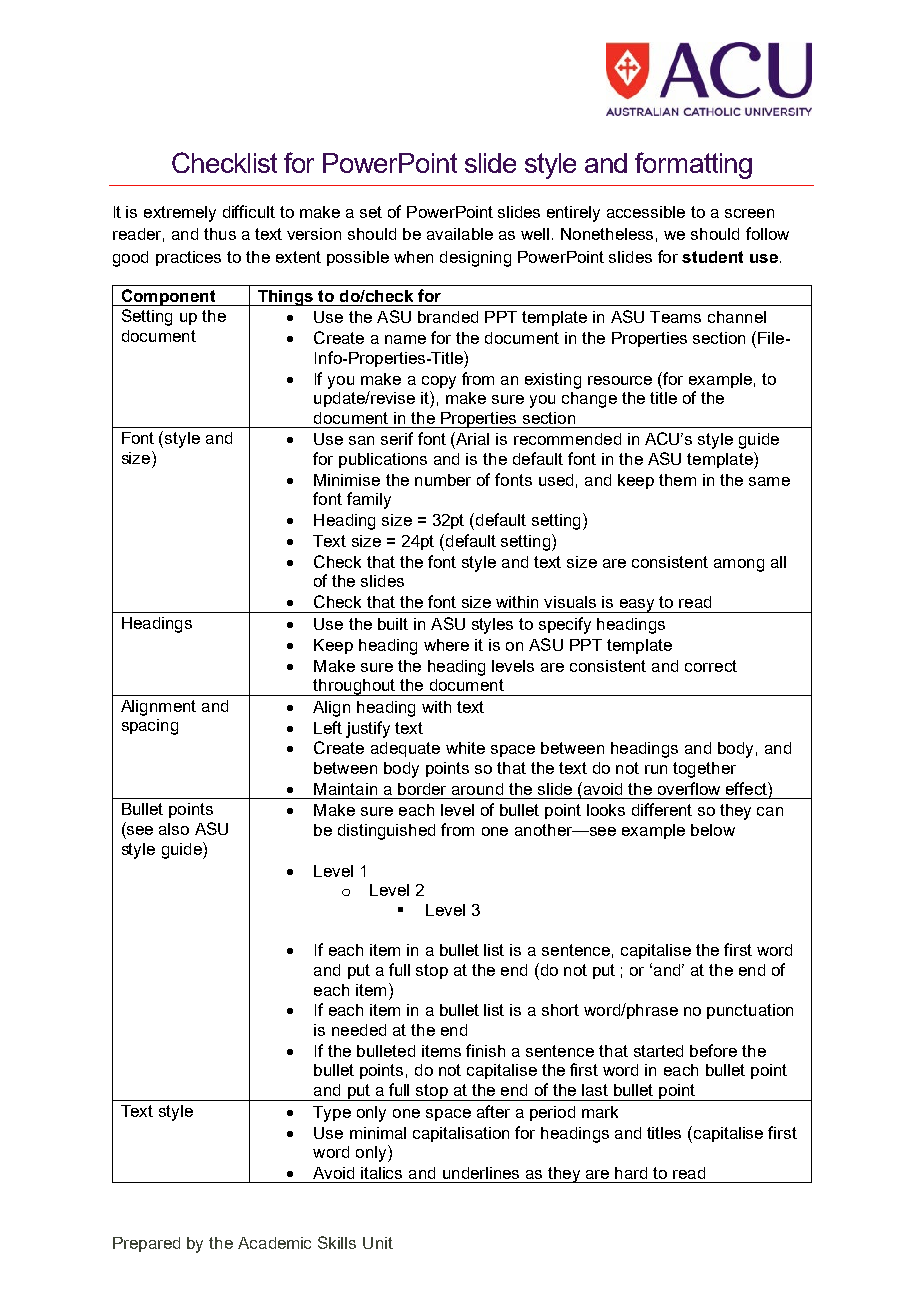 The image size is (924, 1308). What do you see at coordinates (460, 234) in the page?
I see `available` at bounding box center [460, 234].
